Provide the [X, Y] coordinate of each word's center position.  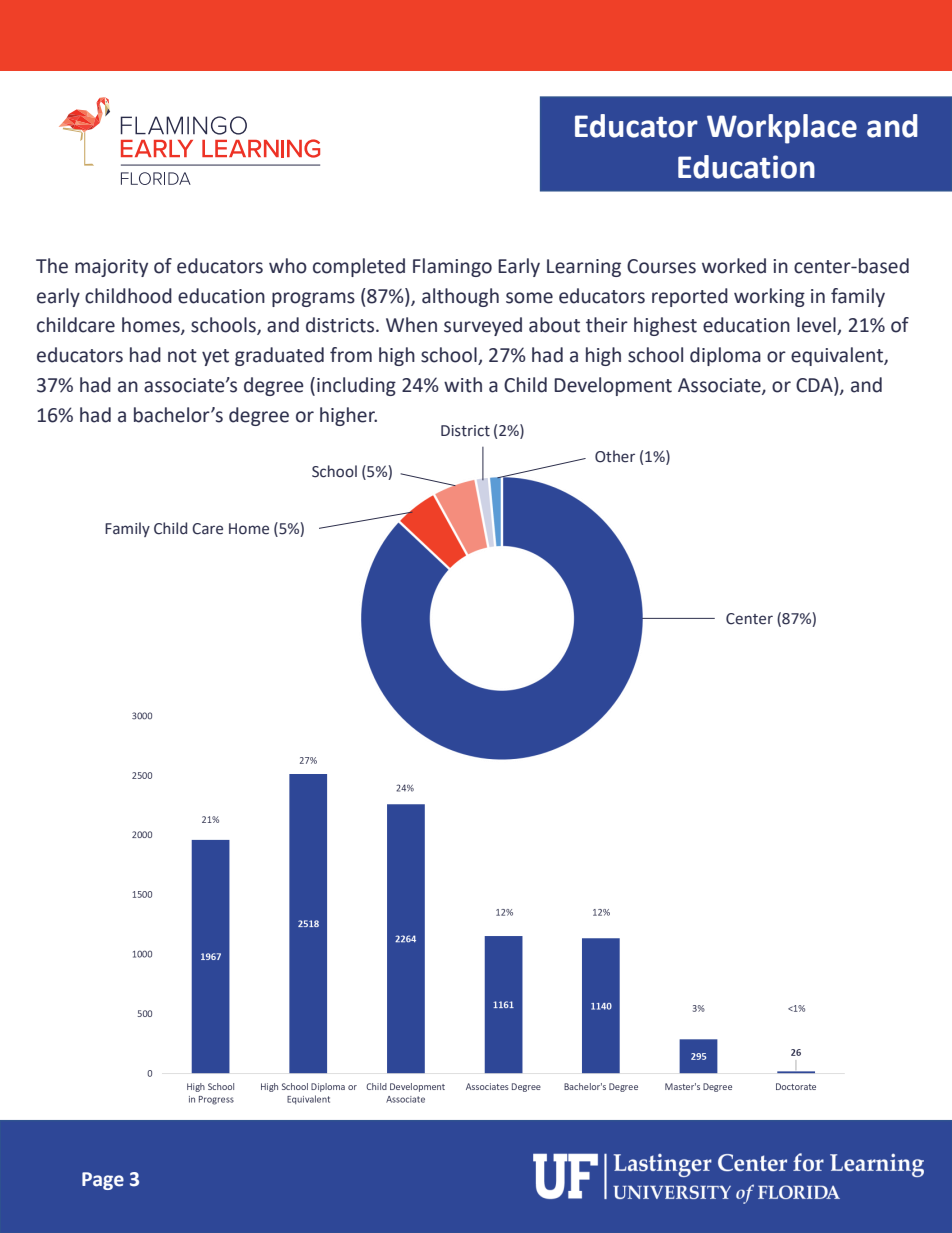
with [463, 385]
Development [613, 386]
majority [111, 268]
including [356, 386]
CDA [815, 386]
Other [615, 456]
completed [359, 267]
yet [215, 357]
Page [103, 1181]
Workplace [782, 129]
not [182, 356]
